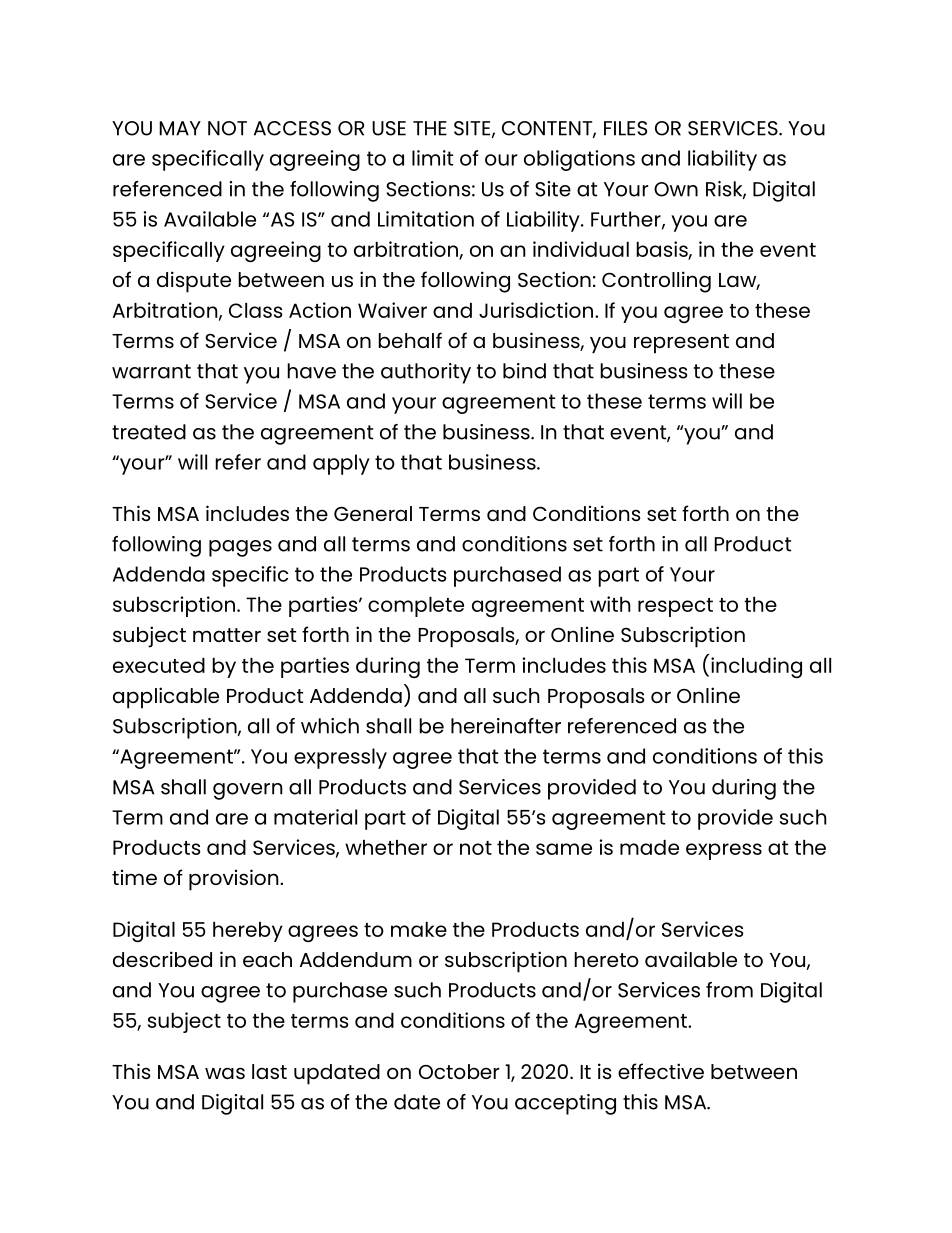  Describe the element at coordinates (389, 128) in the screenshot. I see `USE` at that location.
